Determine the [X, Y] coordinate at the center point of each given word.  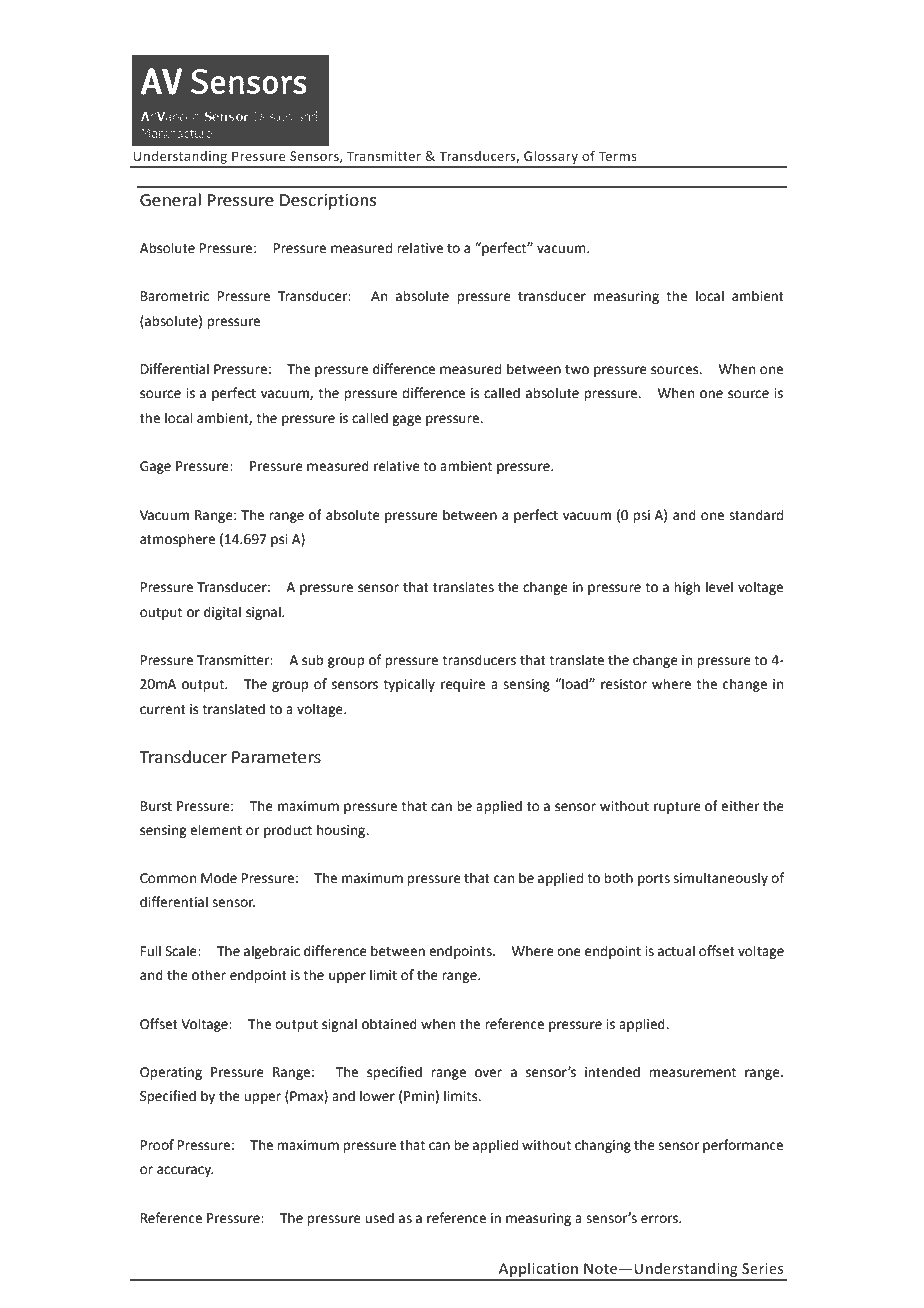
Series [763, 1268]
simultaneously [720, 879]
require [463, 685]
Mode [219, 878]
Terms [618, 156]
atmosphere [177, 540]
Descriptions [328, 202]
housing [342, 831]
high [687, 588]
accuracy [185, 1171]
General [170, 200]
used [379, 1218]
